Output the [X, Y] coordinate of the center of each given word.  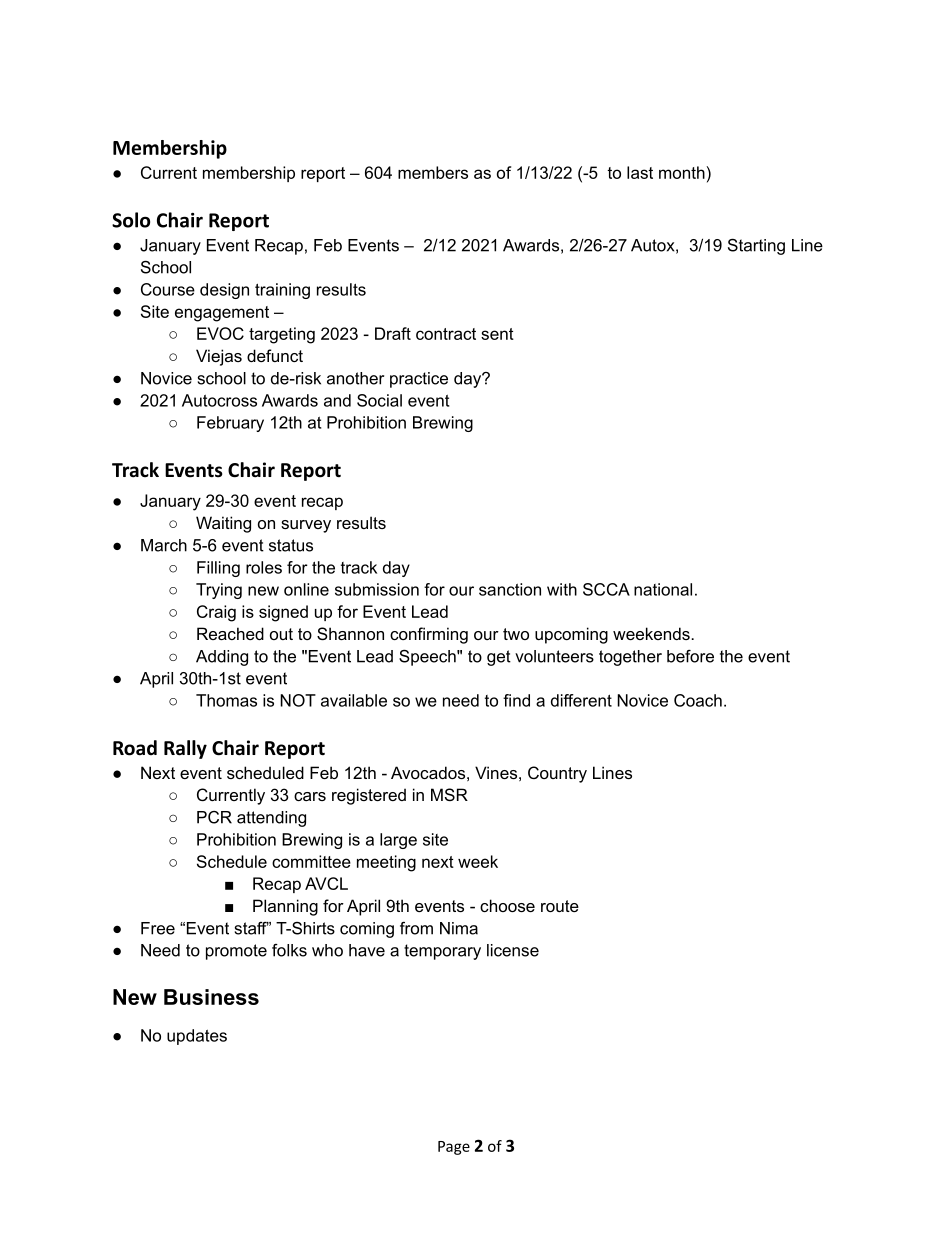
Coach [698, 700]
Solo [131, 220]
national [663, 589]
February [230, 424]
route [560, 906]
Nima [459, 928]
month [682, 172]
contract [446, 334]
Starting [756, 246]
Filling [218, 569]
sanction [510, 589]
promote [236, 952]
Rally [185, 749]
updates [197, 1037]
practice [419, 380]
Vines [496, 772]
